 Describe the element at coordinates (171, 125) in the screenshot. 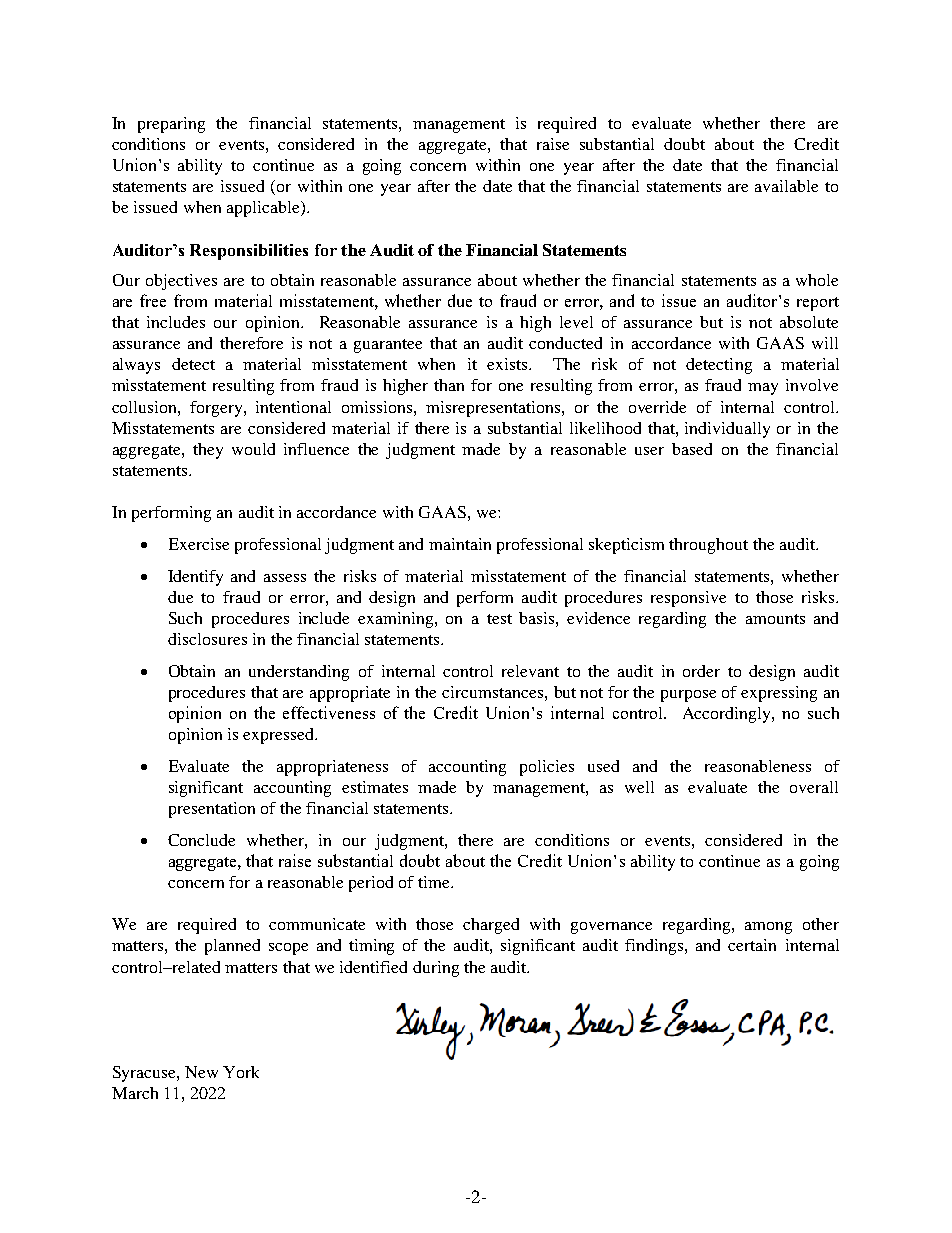

I see `preparing` at that location.
